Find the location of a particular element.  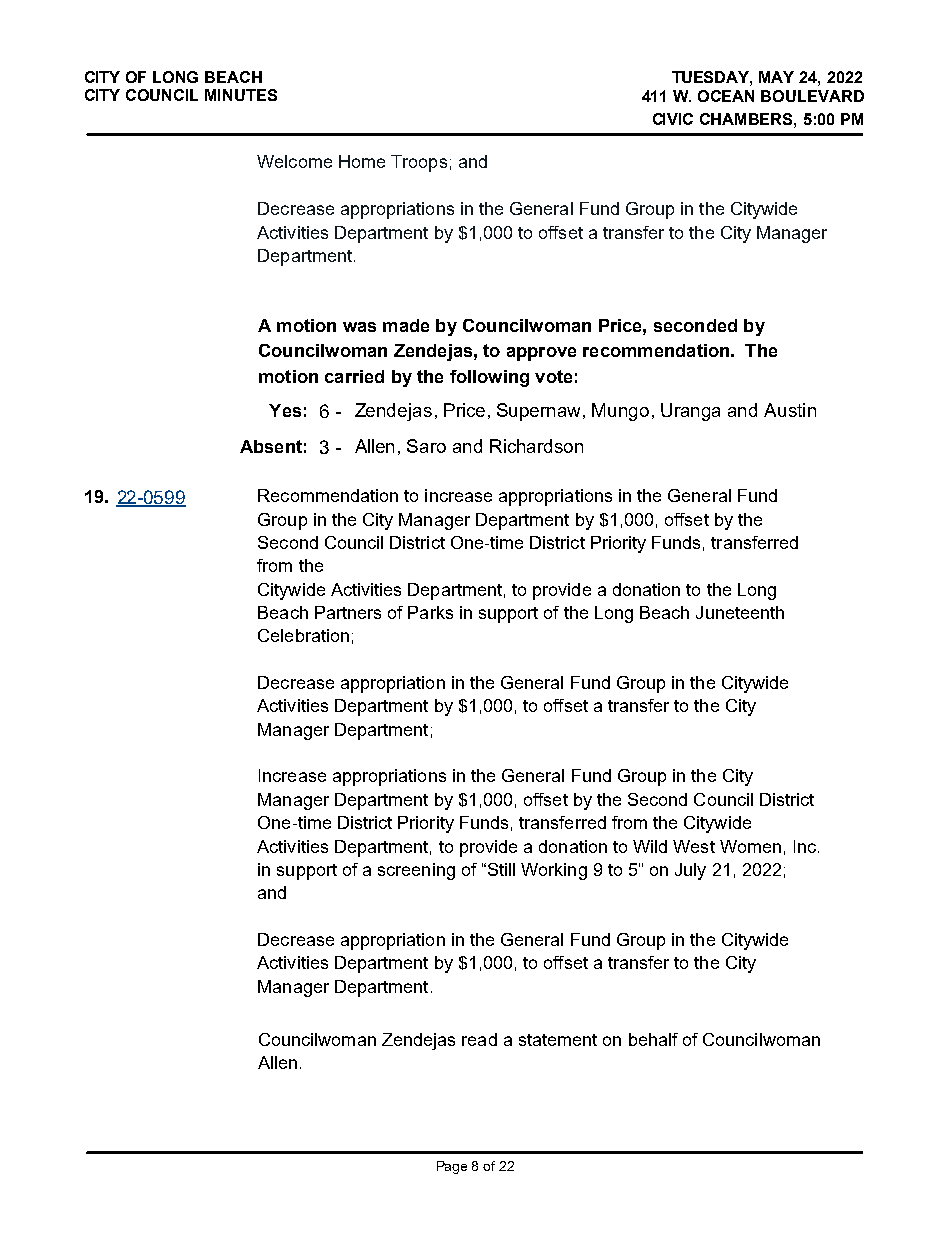

behalf is located at coordinates (653, 1039).
